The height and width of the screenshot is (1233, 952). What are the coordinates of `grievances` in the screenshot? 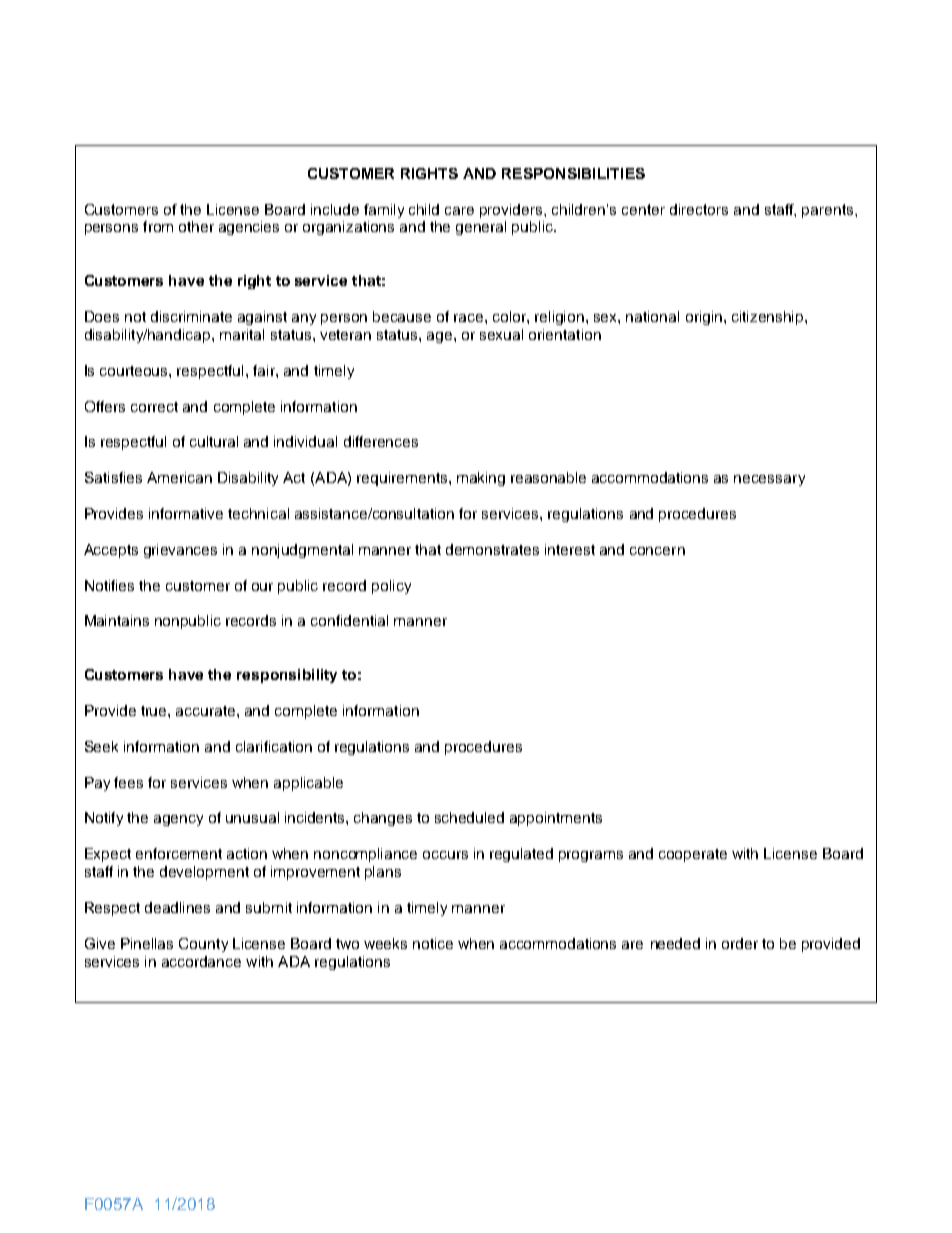 It's located at (180, 551).
